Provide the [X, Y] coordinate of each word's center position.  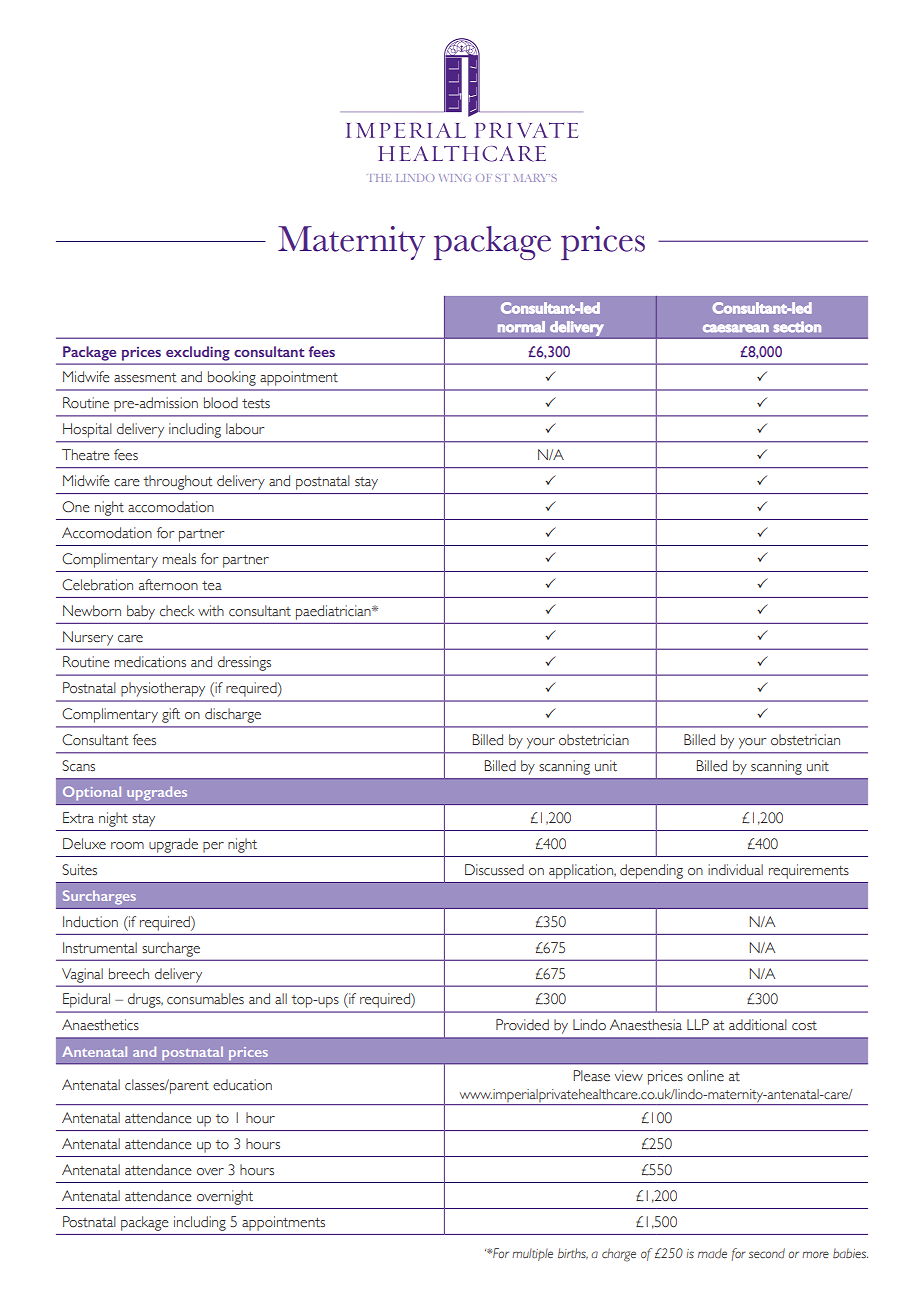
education [242, 1085]
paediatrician [334, 612]
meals [179, 558]
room [127, 846]
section [797, 327]
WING [455, 178]
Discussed [494, 870]
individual [735, 870]
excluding [198, 353]
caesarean [736, 328]
